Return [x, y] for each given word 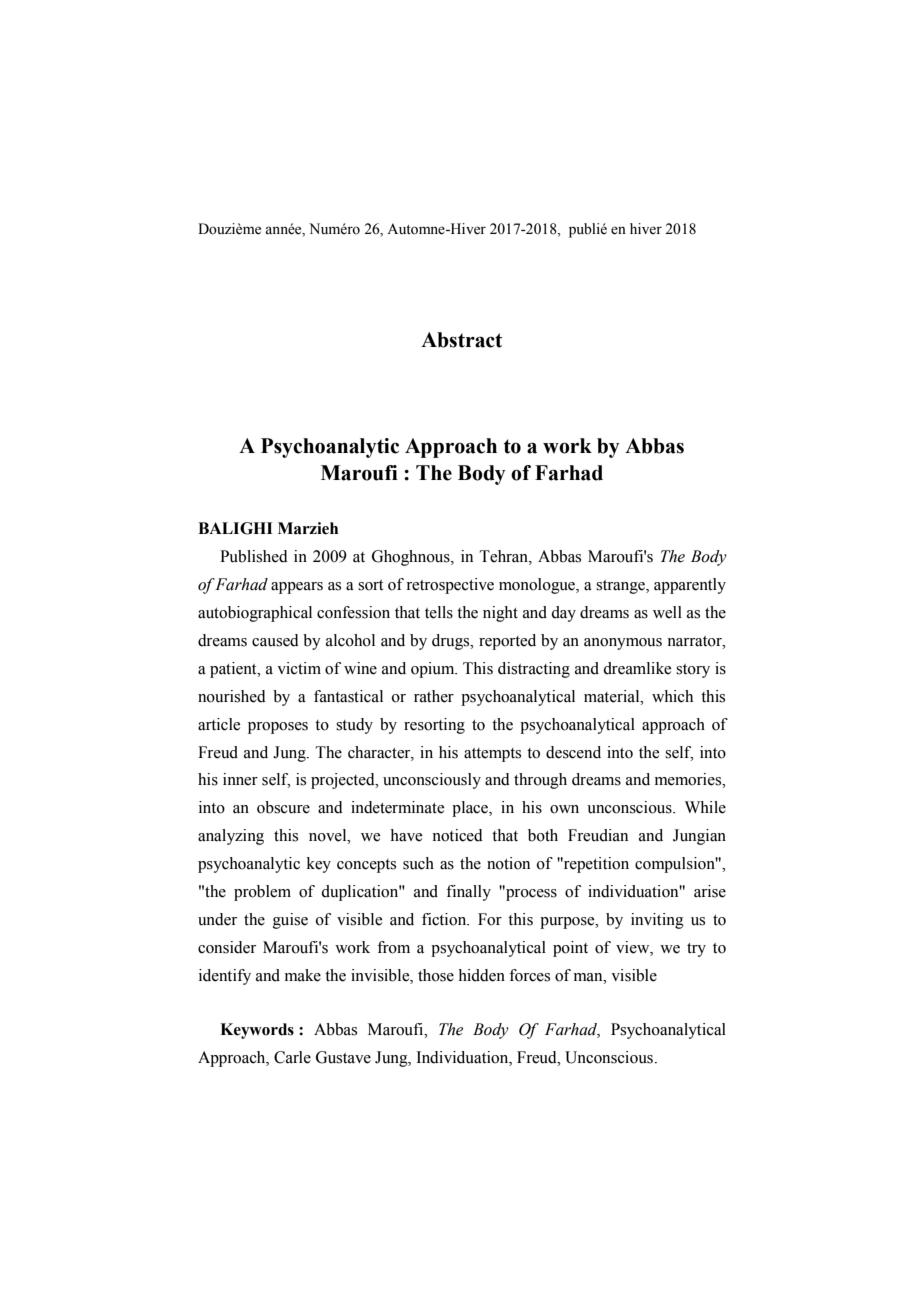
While [705, 807]
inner [240, 779]
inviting [657, 921]
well [667, 612]
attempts [492, 755]
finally [468, 893]
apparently [690, 586]
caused [275, 640]
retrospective [450, 586]
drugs [452, 642]
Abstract [461, 340]
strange [621, 587]
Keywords [257, 1031]
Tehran [505, 556]
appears [297, 588]
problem [262, 893]
